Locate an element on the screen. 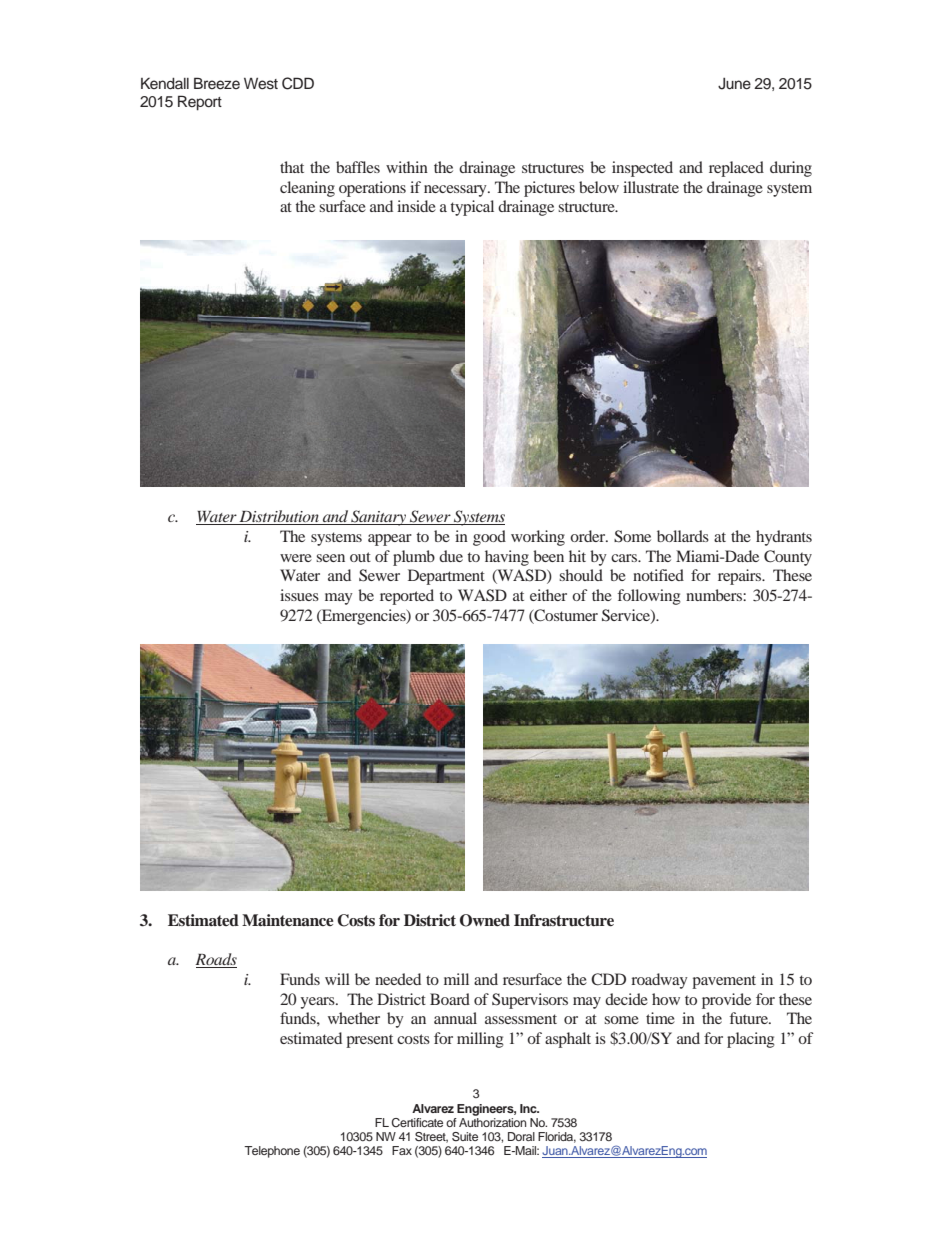 This screenshot has height=1233, width=952. Authorization is located at coordinates (492, 1121).
